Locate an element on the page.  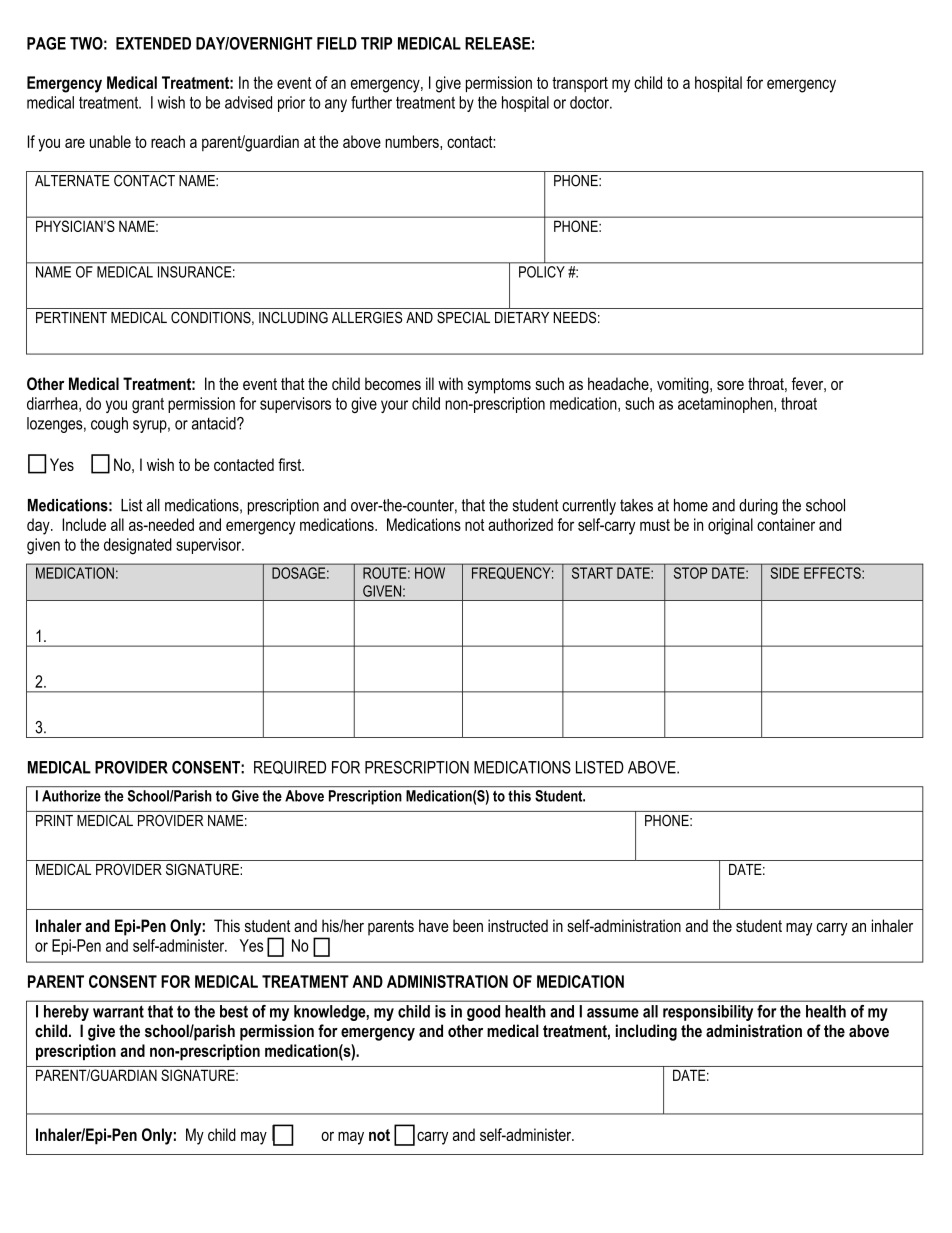
ill is located at coordinates (430, 383).
